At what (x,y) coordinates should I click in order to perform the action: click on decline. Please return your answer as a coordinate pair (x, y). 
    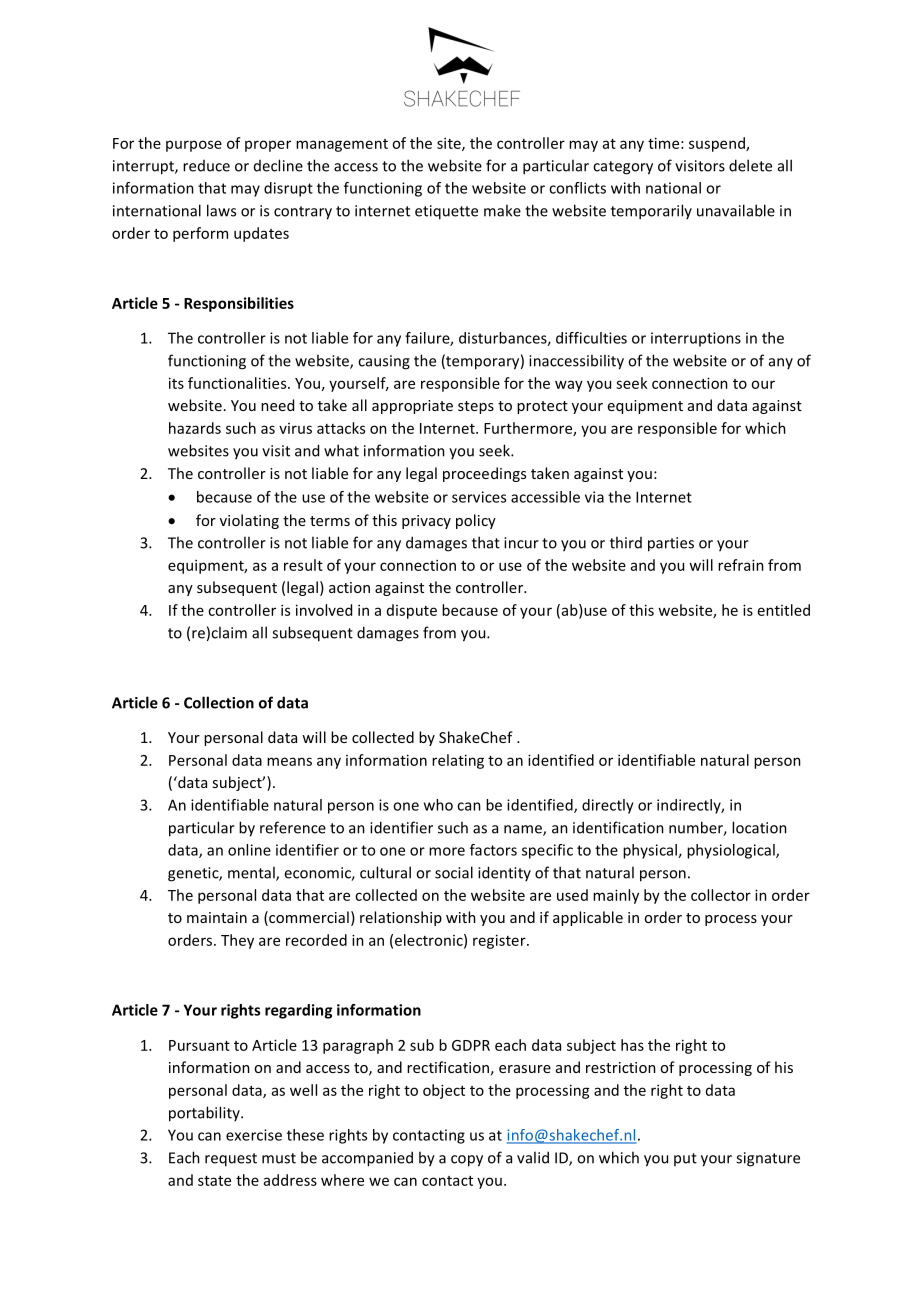
    Looking at the image, I should click on (278, 165).
